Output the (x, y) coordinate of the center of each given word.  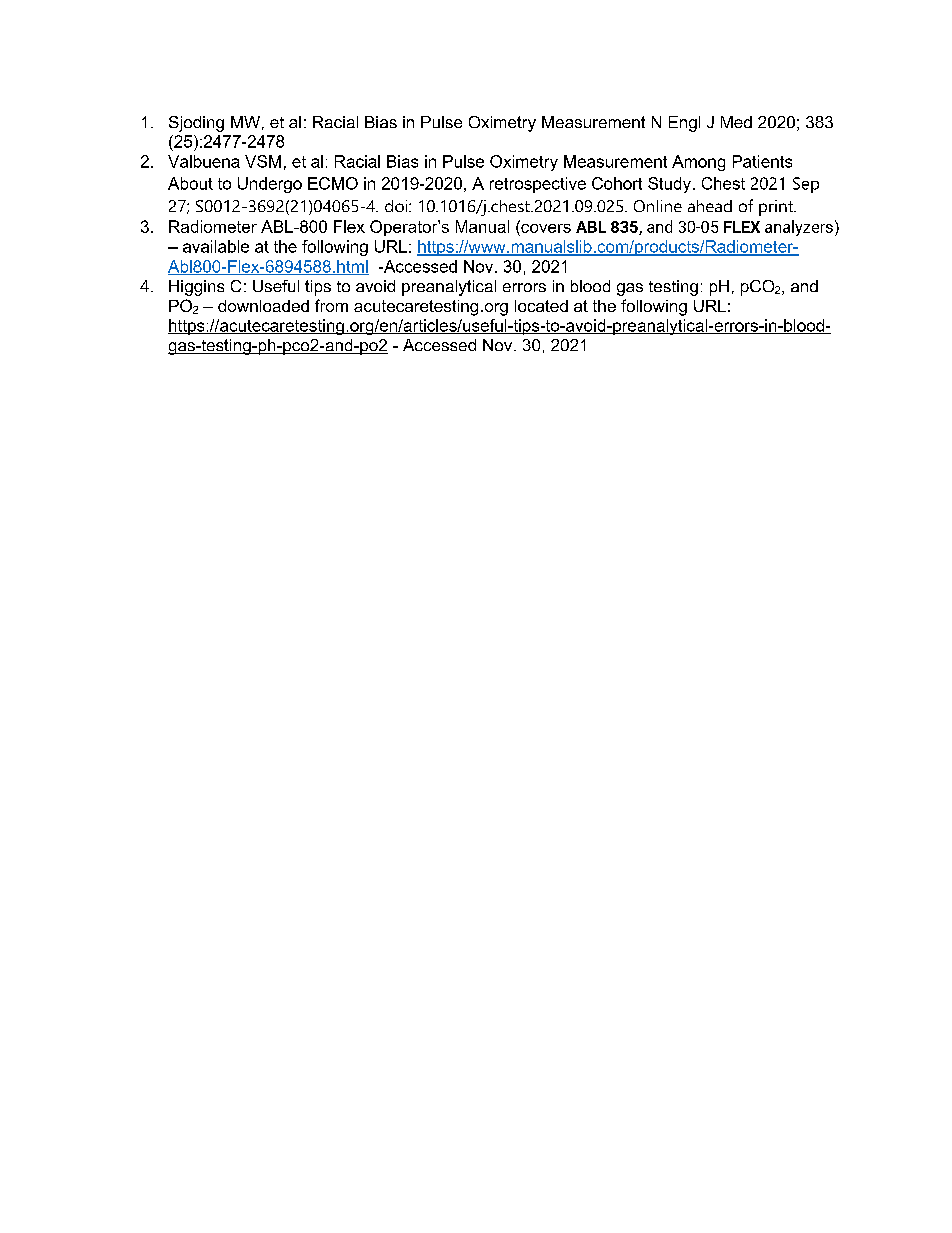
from (331, 305)
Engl (684, 124)
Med (736, 122)
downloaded (263, 306)
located (541, 306)
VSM (263, 161)
